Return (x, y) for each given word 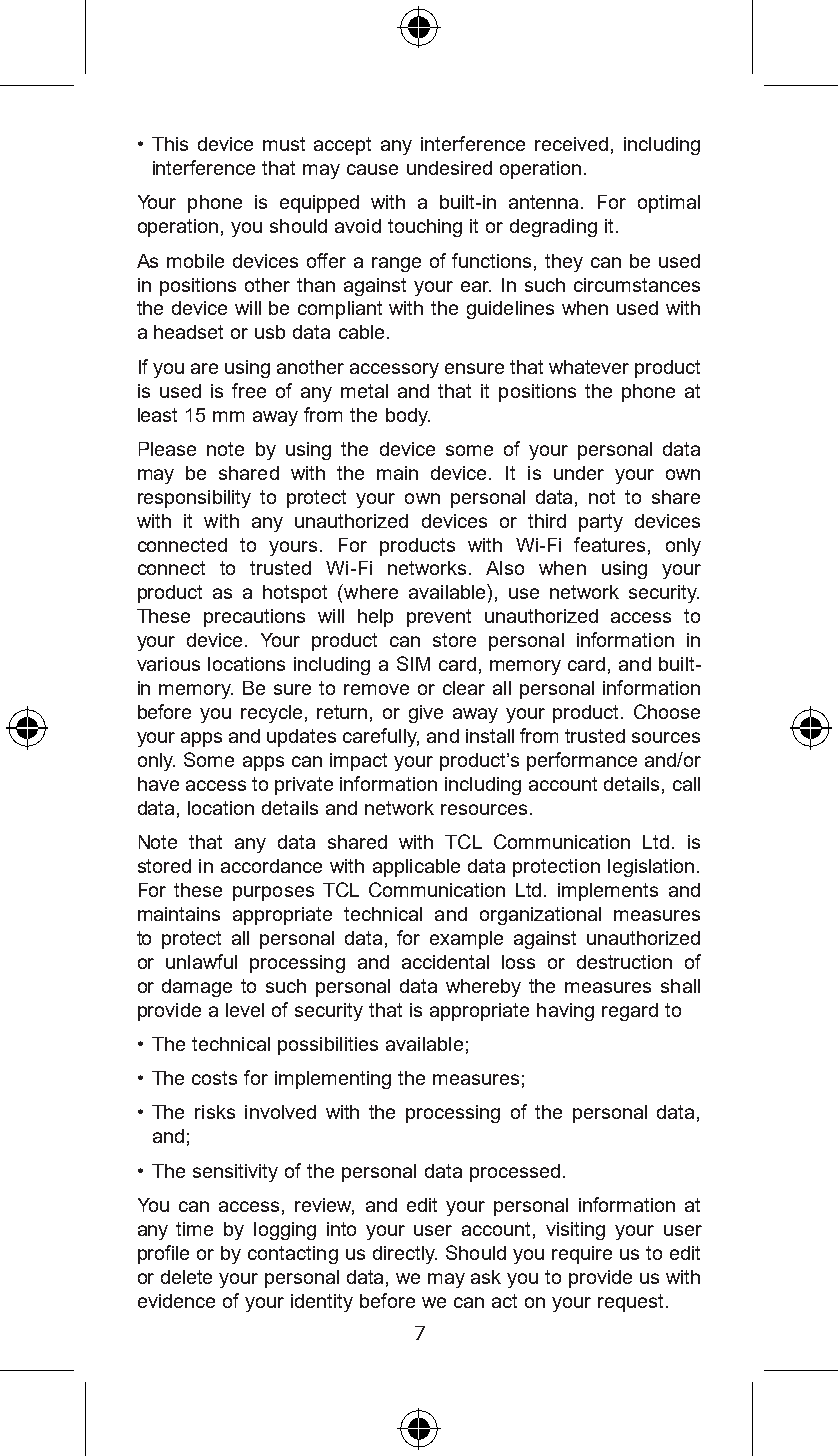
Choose (667, 711)
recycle (271, 714)
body (408, 417)
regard (630, 1012)
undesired (449, 168)
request (630, 1303)
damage (197, 988)
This (170, 144)
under (579, 473)
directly (405, 1255)
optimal (669, 204)
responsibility (194, 499)
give (426, 714)
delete (186, 1277)
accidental (445, 962)
